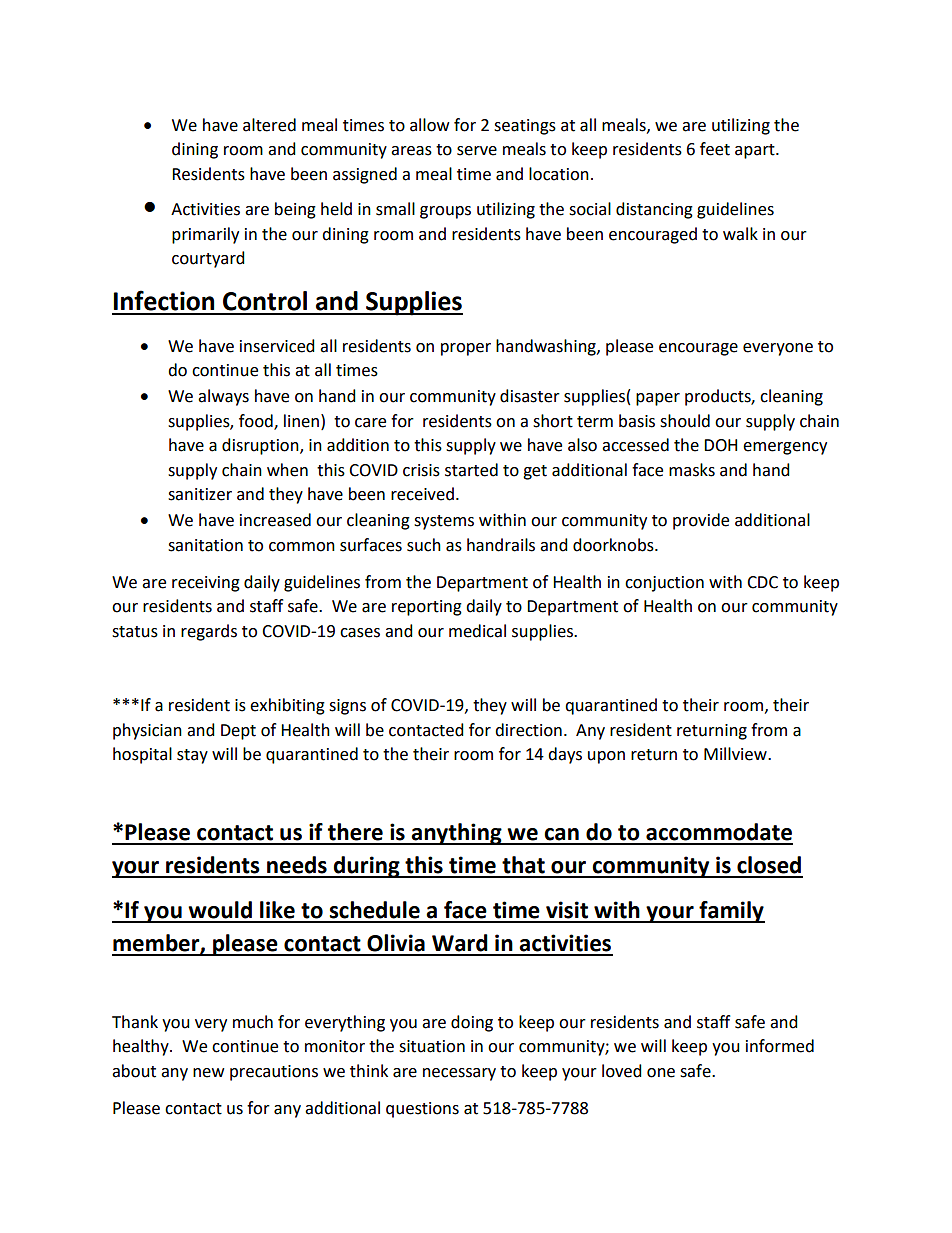 The height and width of the screenshot is (1233, 952). Describe the element at coordinates (269, 125) in the screenshot. I see `altered` at that location.
